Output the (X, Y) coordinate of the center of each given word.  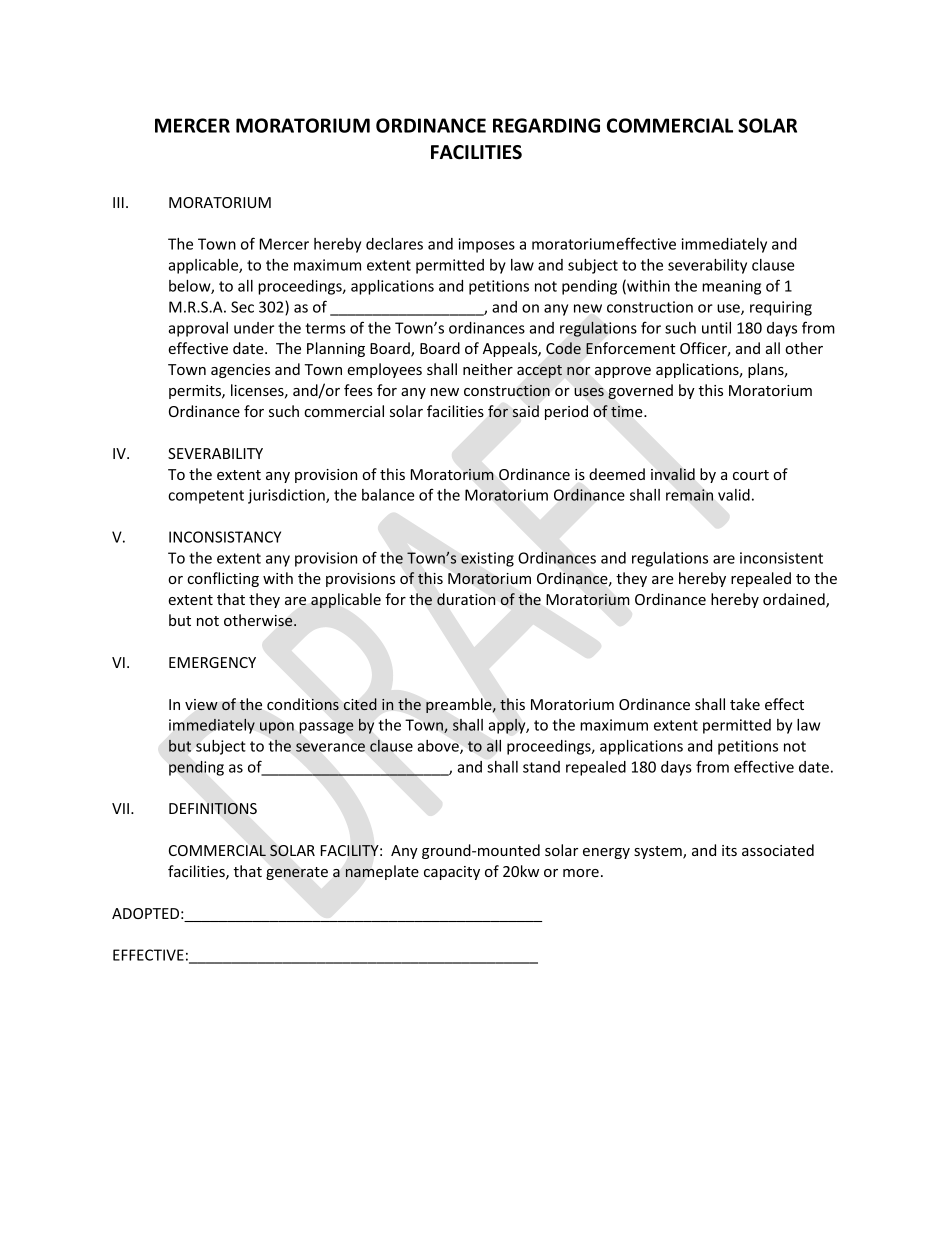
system (659, 852)
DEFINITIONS (213, 809)
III (118, 202)
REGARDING (546, 125)
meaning (731, 287)
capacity (452, 873)
